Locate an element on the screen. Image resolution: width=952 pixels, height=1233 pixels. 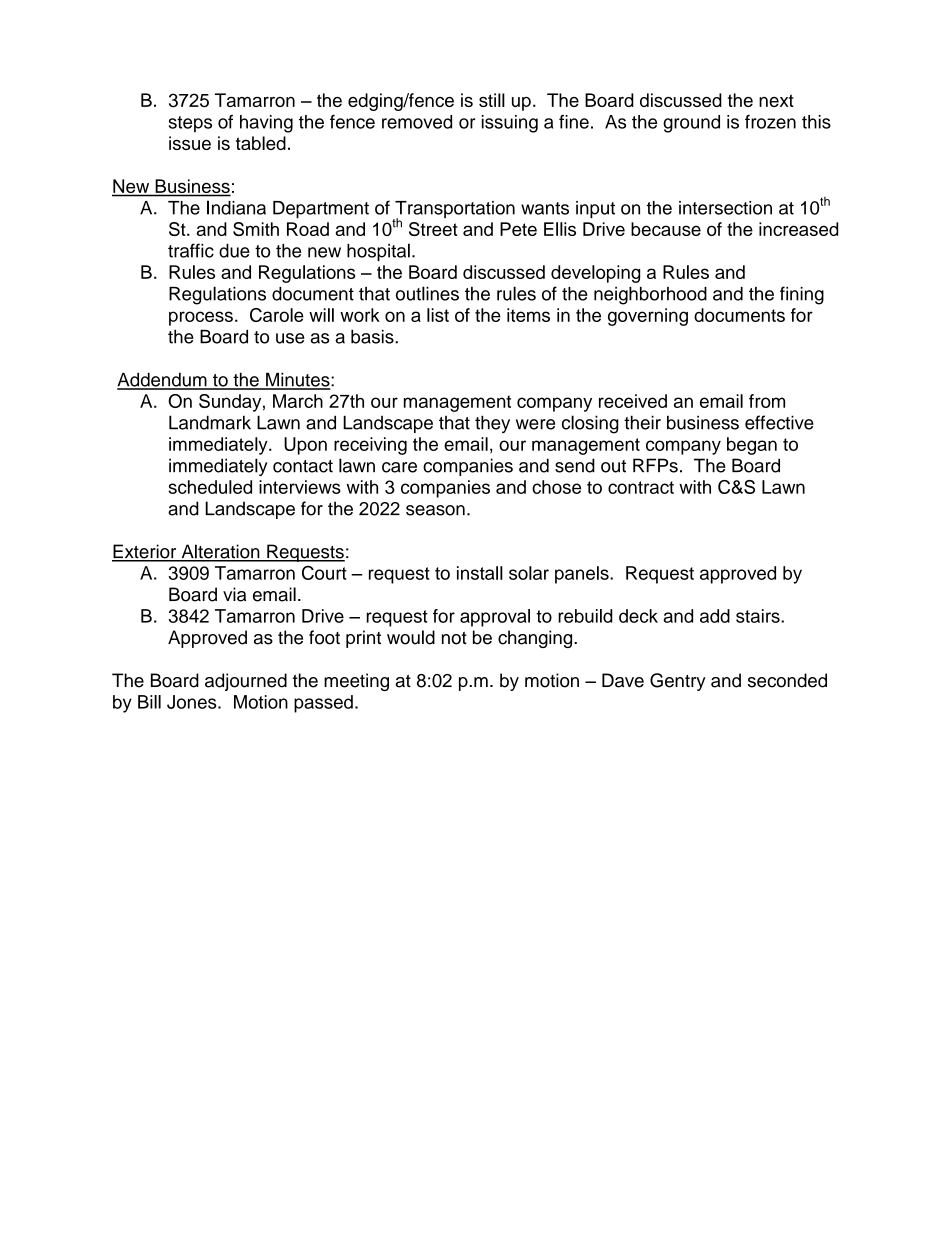
steps is located at coordinates (190, 124).
